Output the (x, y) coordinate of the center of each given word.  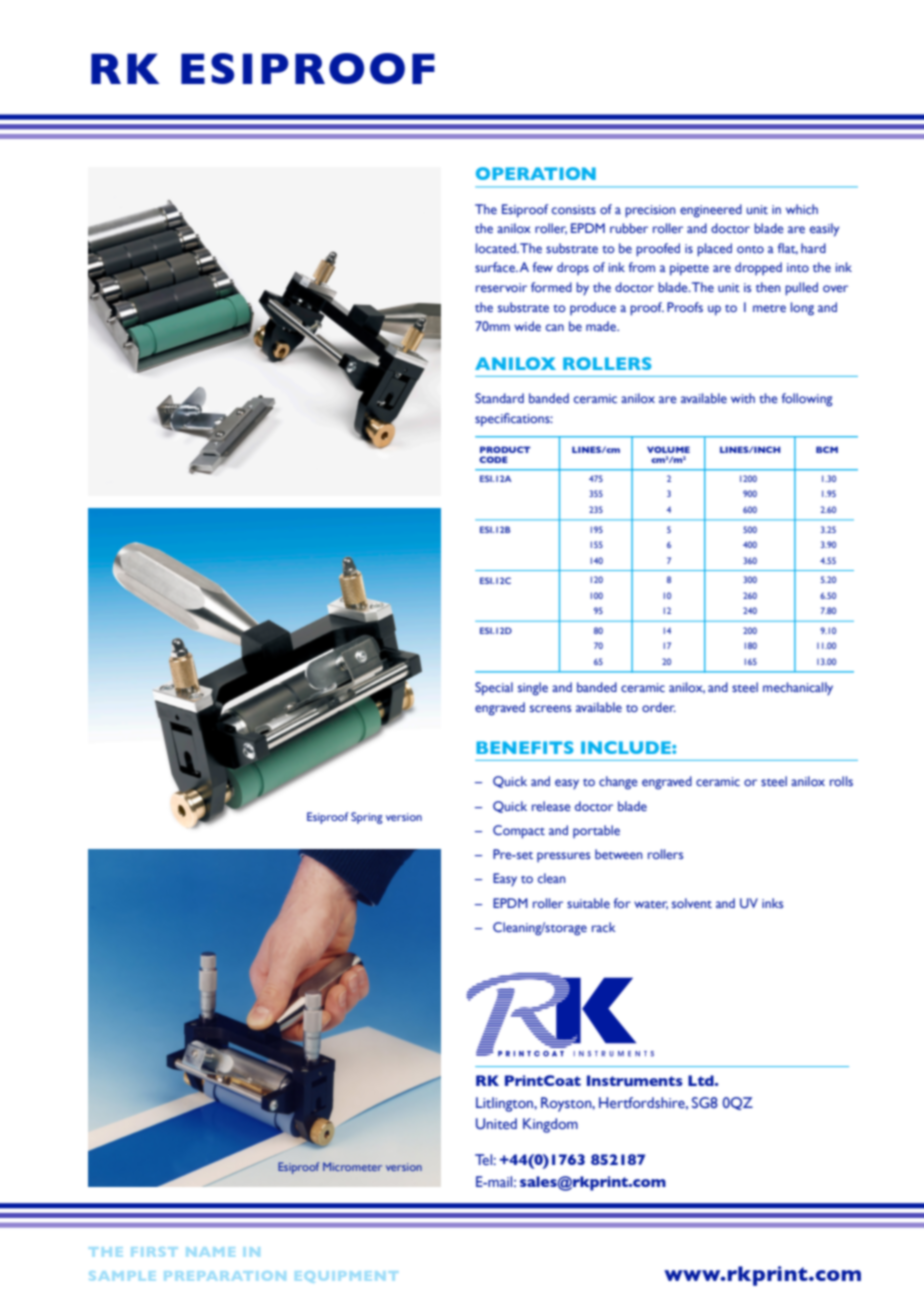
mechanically (798, 688)
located (497, 248)
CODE (493, 459)
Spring (367, 818)
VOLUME (668, 449)
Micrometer (352, 1166)
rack (604, 927)
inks (772, 903)
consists (574, 209)
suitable (588, 903)
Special (494, 689)
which (802, 209)
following (807, 400)
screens (550, 708)
